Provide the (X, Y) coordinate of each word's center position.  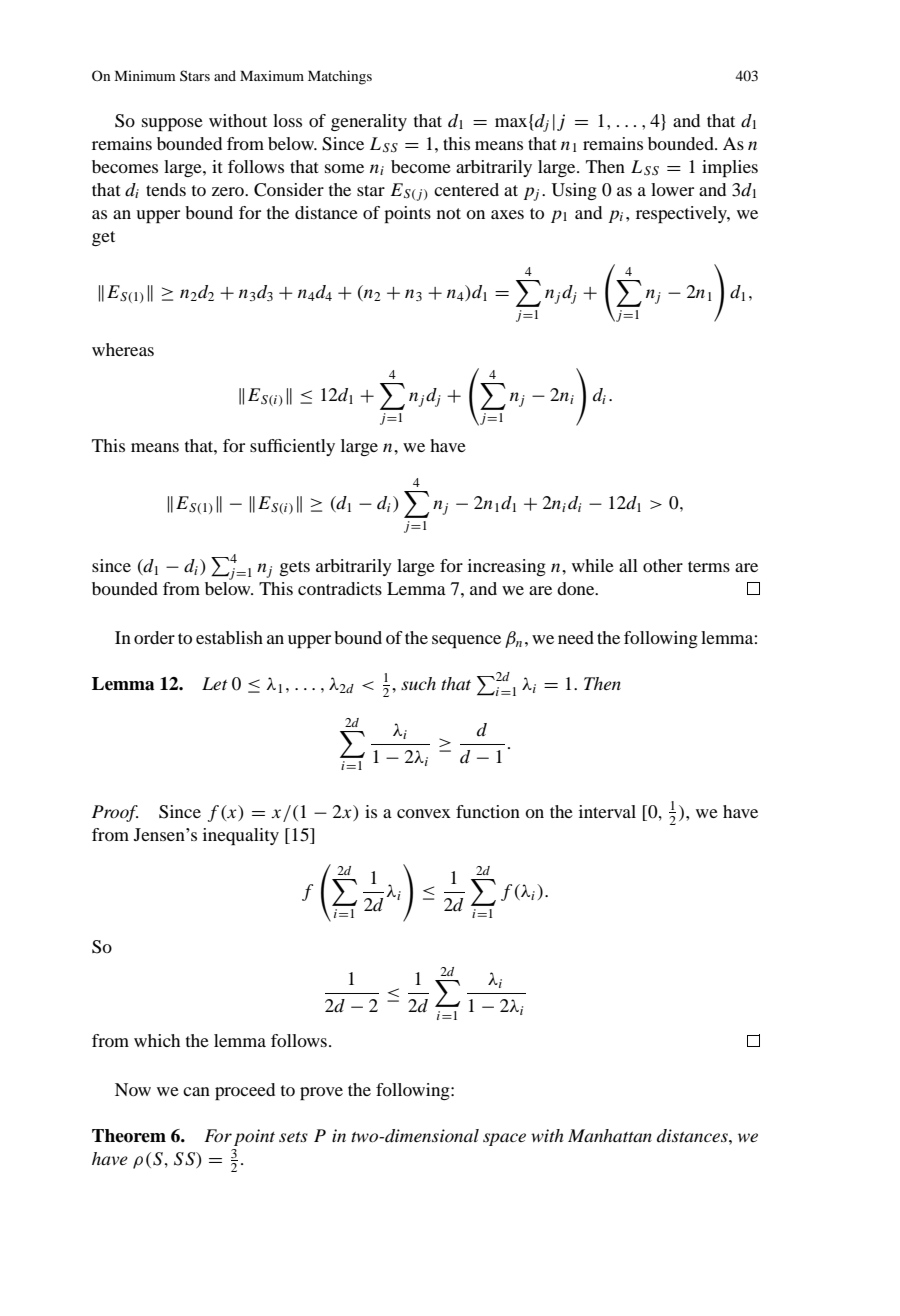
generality (369, 122)
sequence (466, 641)
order (154, 637)
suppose (172, 124)
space (504, 1139)
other (663, 565)
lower (672, 189)
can (196, 1091)
